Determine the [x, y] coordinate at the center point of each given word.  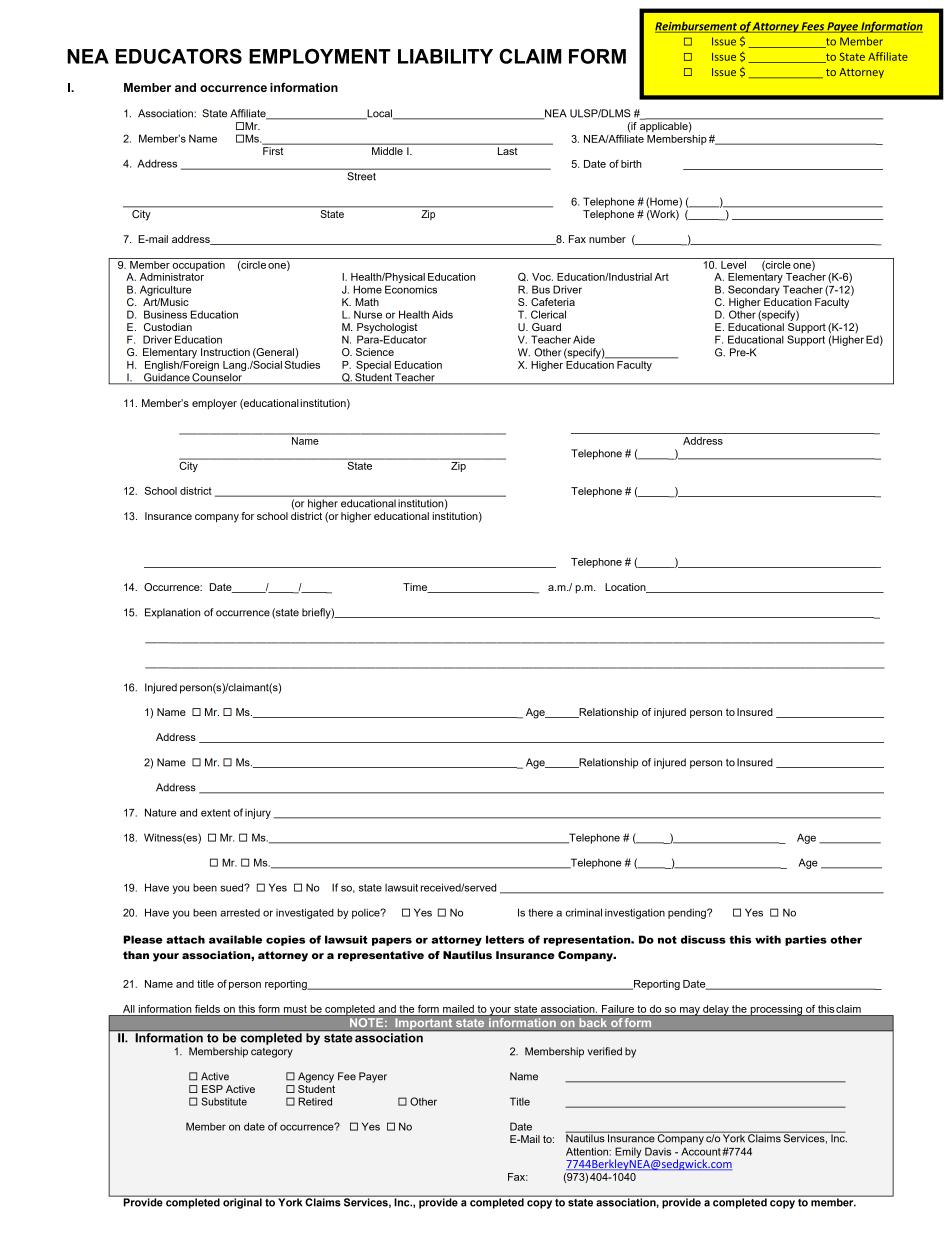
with [768, 939]
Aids [442, 314]
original [242, 1202]
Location [626, 588]
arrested [240, 913]
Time [416, 588]
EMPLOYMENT [320, 56]
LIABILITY [445, 56]
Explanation [172, 613]
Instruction [225, 352]
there [540, 912]
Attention [588, 1151]
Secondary [754, 290]
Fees [813, 27]
